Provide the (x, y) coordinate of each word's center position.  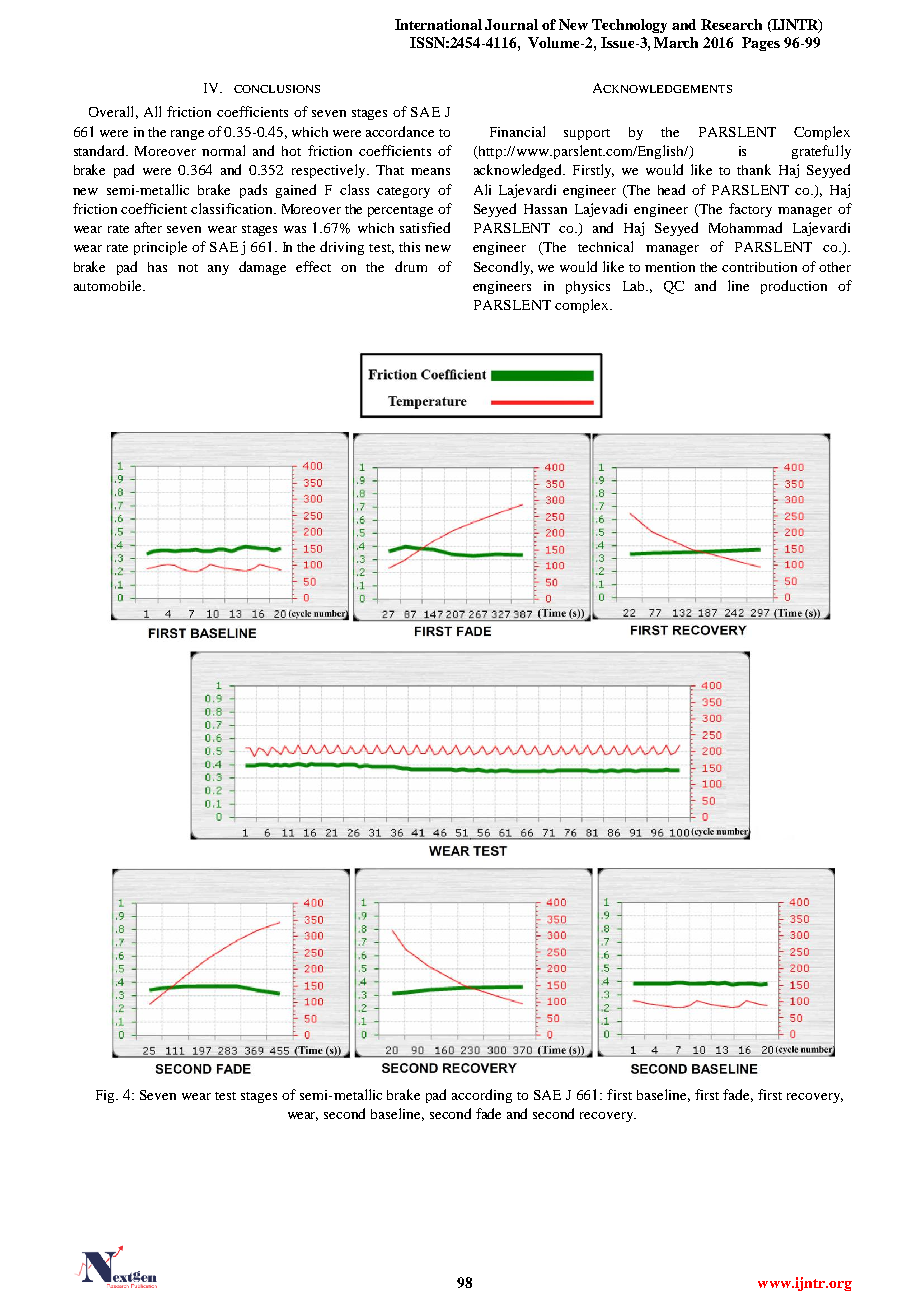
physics (588, 287)
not (188, 268)
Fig (107, 1096)
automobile (109, 285)
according (482, 1096)
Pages (761, 44)
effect (313, 266)
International (438, 24)
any (218, 270)
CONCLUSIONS (277, 89)
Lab (635, 286)
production (794, 287)
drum (411, 266)
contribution (759, 267)
